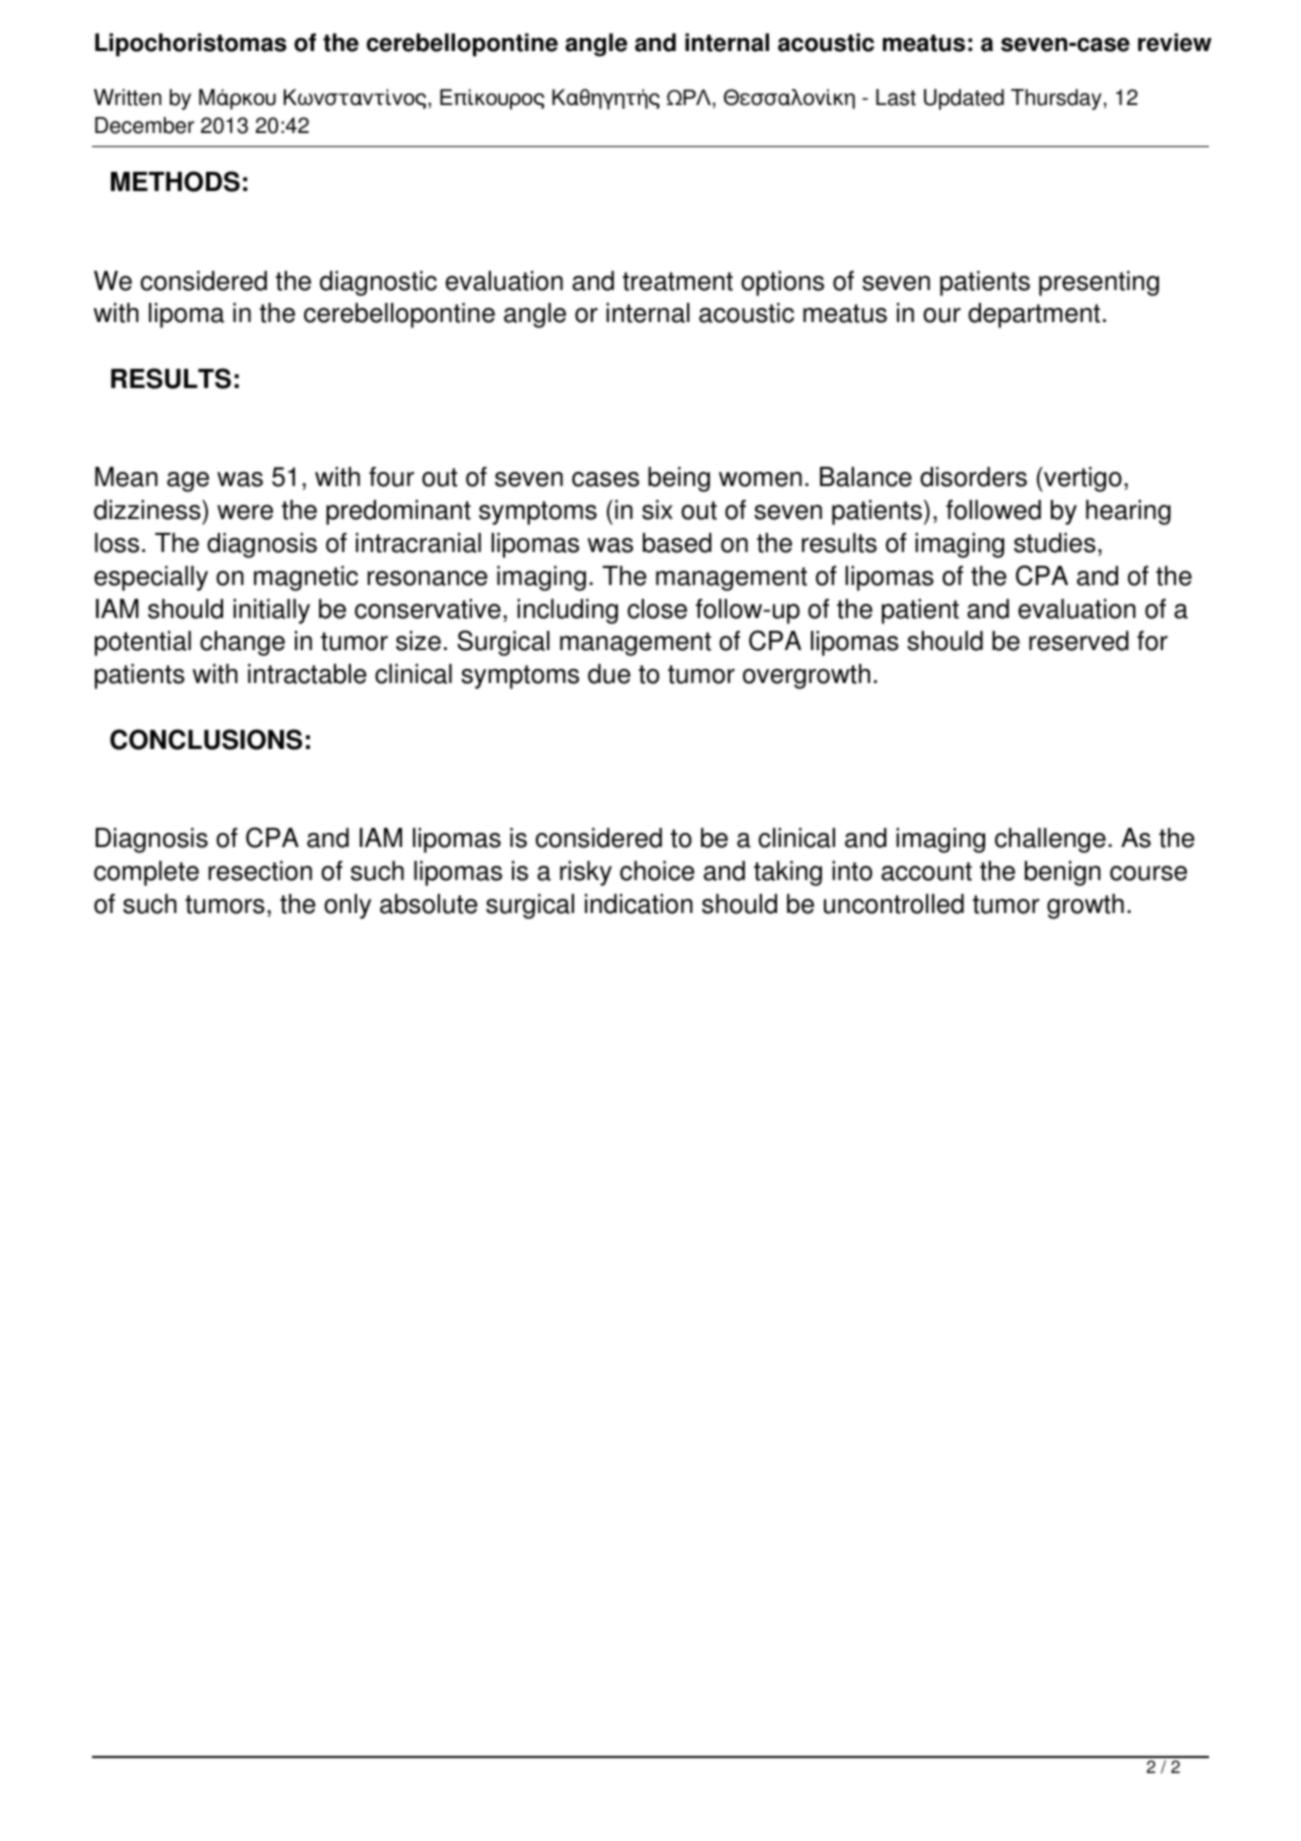 The width and height of the page is (1301, 1841). Describe the element at coordinates (1056, 99) in the page. I see `Thursday` at that location.
